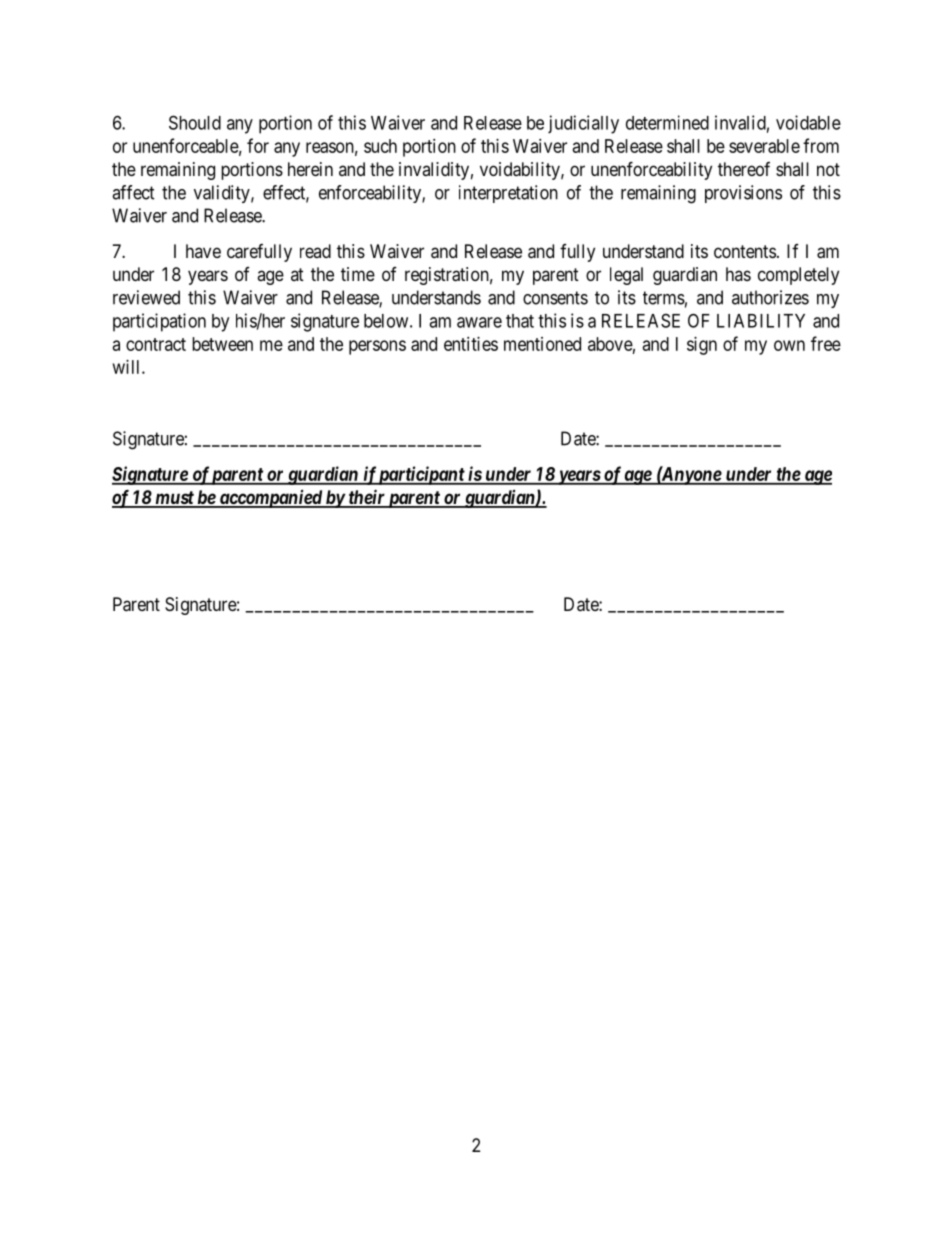 Image resolution: width=952 pixels, height=1233 pixels. Describe the element at coordinates (479, 322) in the screenshot. I see `aware` at that location.
